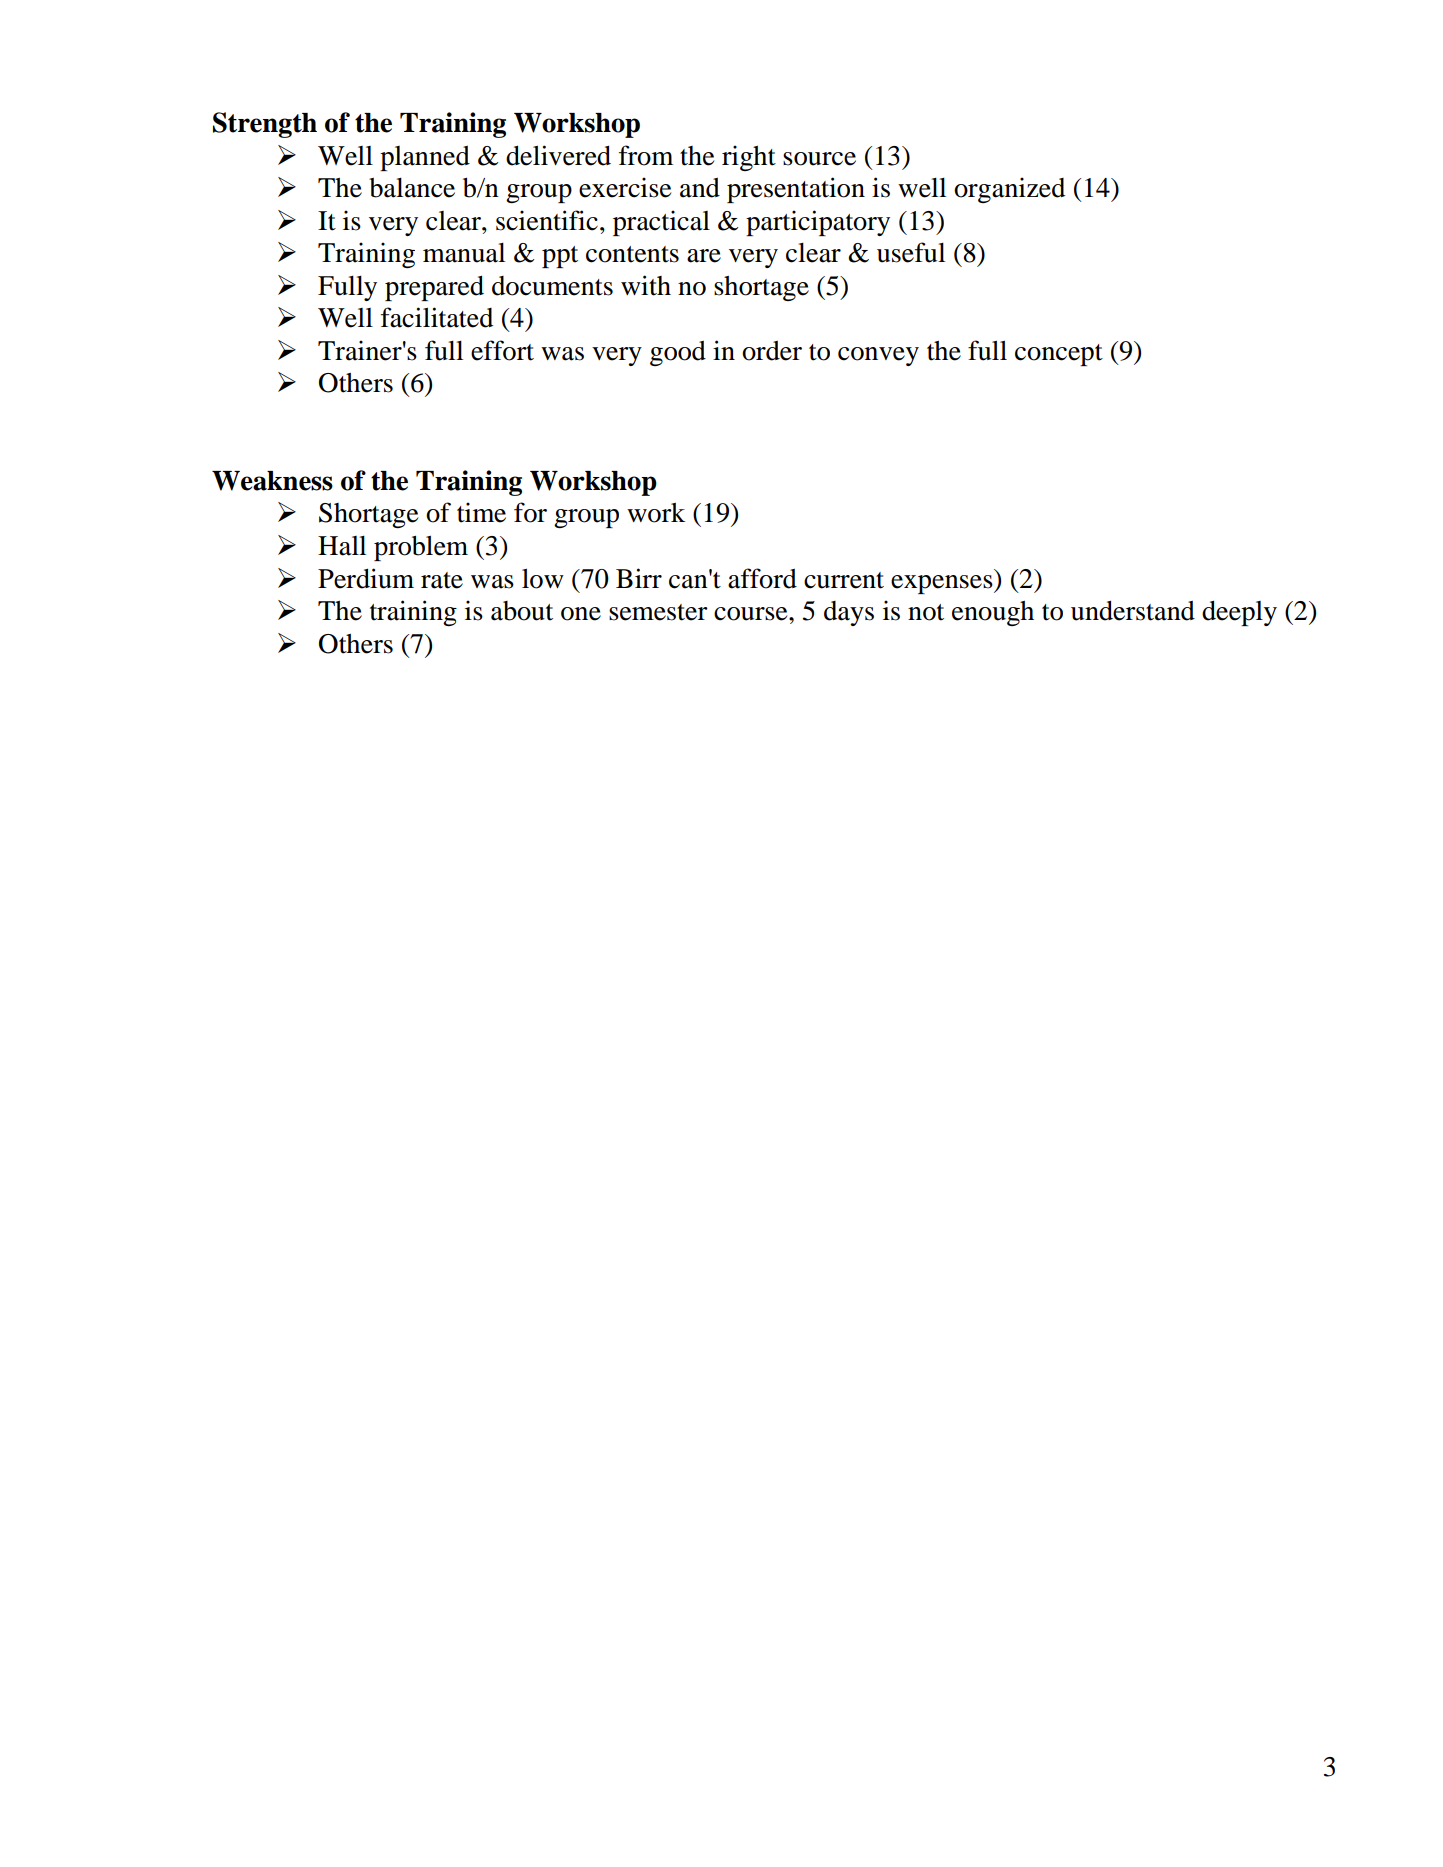 Image resolution: width=1443 pixels, height=1867 pixels. What do you see at coordinates (442, 580) in the document?
I see `rate` at bounding box center [442, 580].
